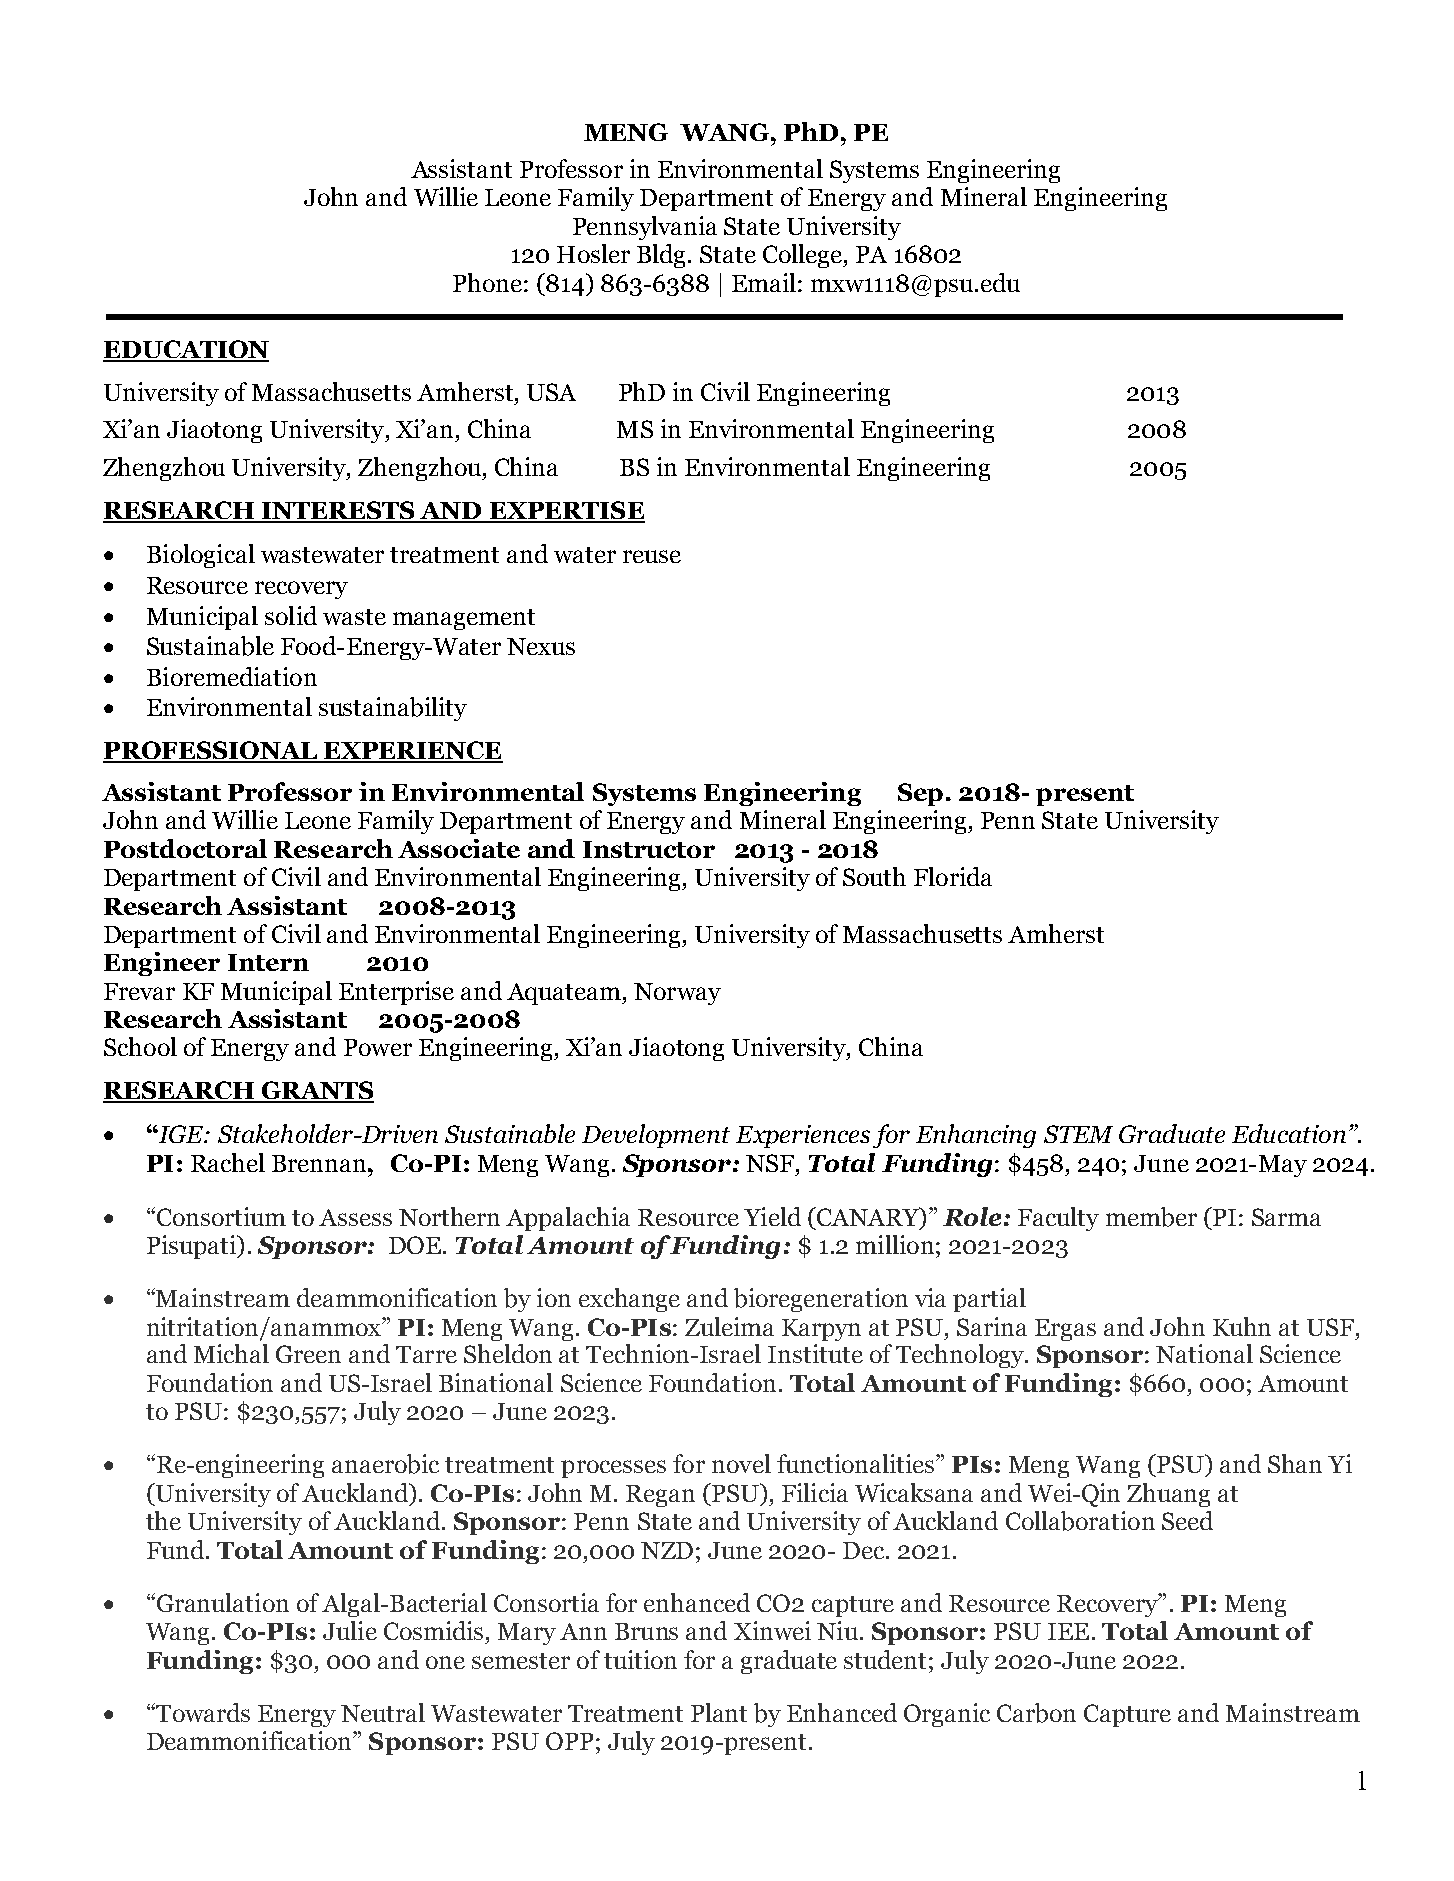 This screenshot has width=1454, height=1881. I want to click on College, so click(803, 256).
